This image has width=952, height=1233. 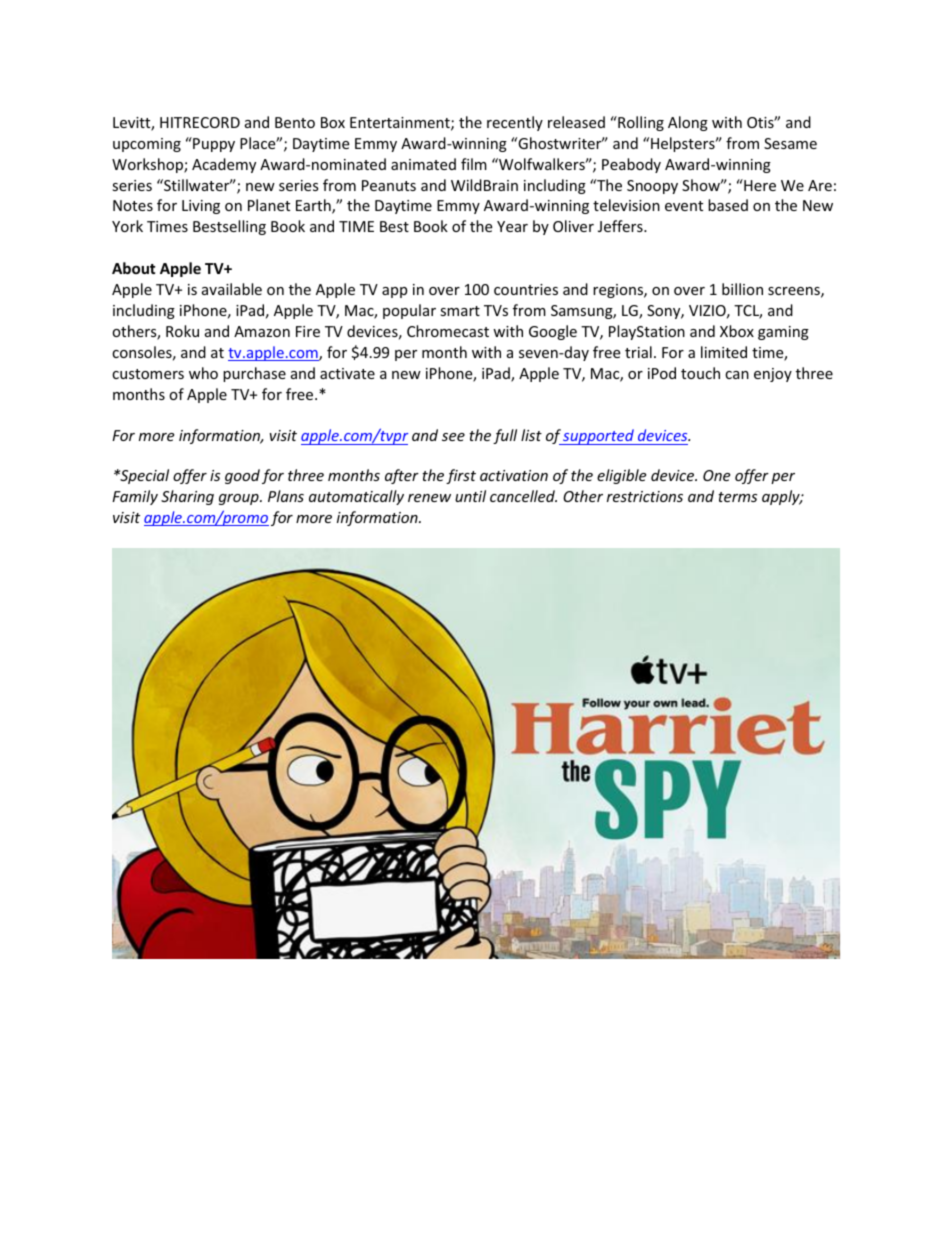 I want to click on based, so click(x=728, y=205).
